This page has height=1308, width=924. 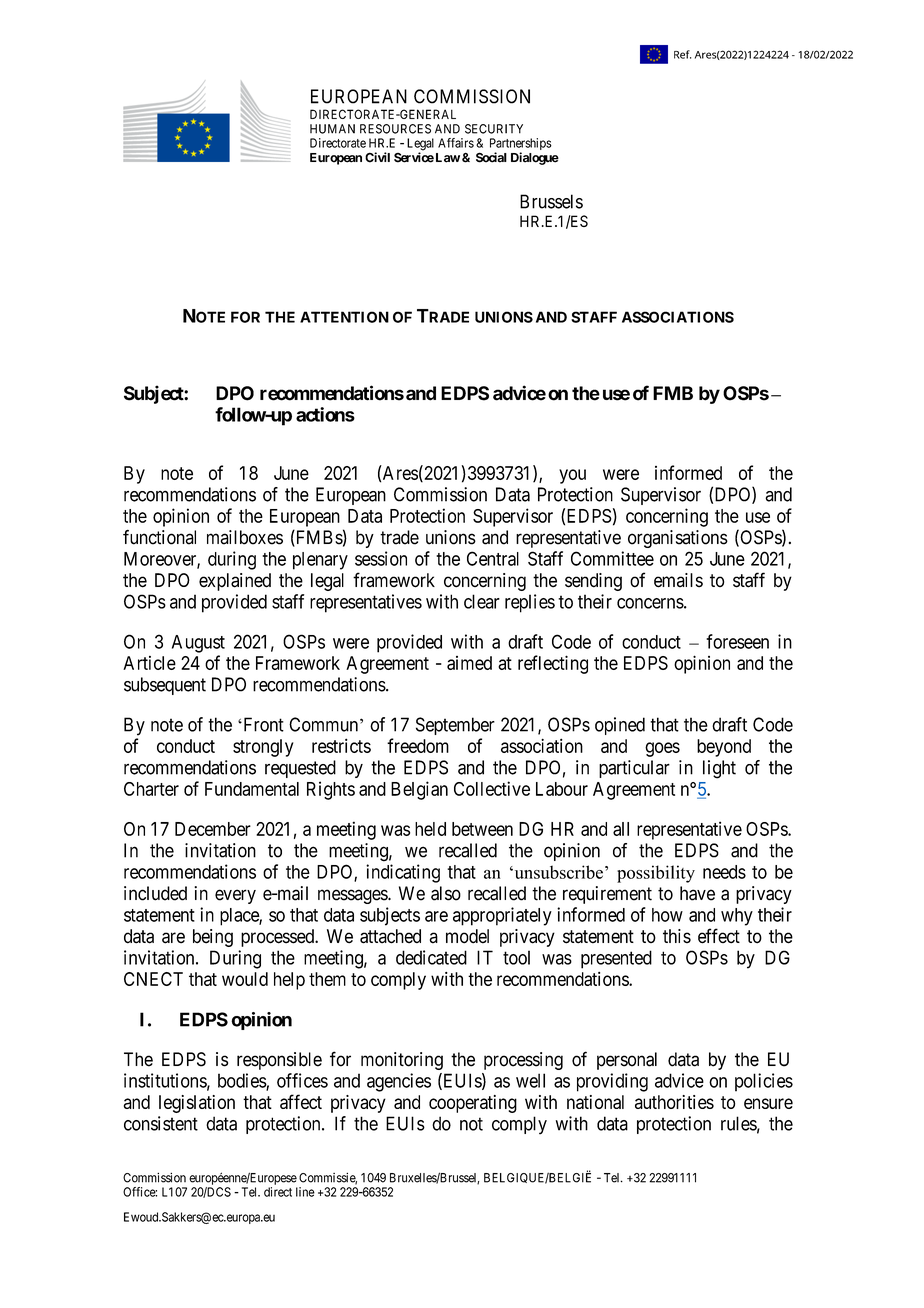 What do you see at coordinates (572, 476) in the page?
I see `you` at bounding box center [572, 476].
